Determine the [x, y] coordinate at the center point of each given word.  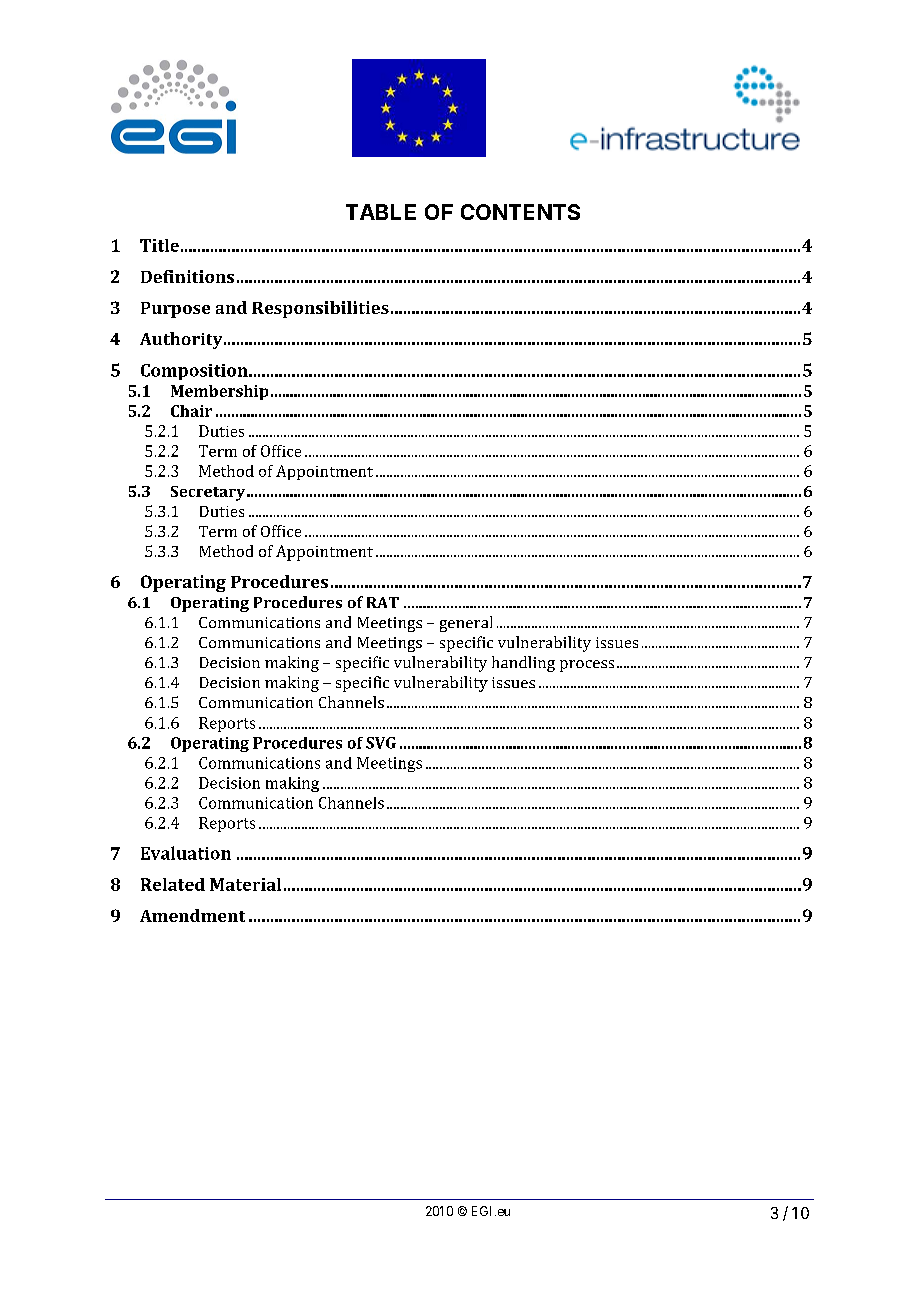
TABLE [381, 212]
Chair [191, 411]
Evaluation [186, 853]
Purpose [175, 310]
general [466, 624]
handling [523, 664]
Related [173, 884]
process [587, 666]
